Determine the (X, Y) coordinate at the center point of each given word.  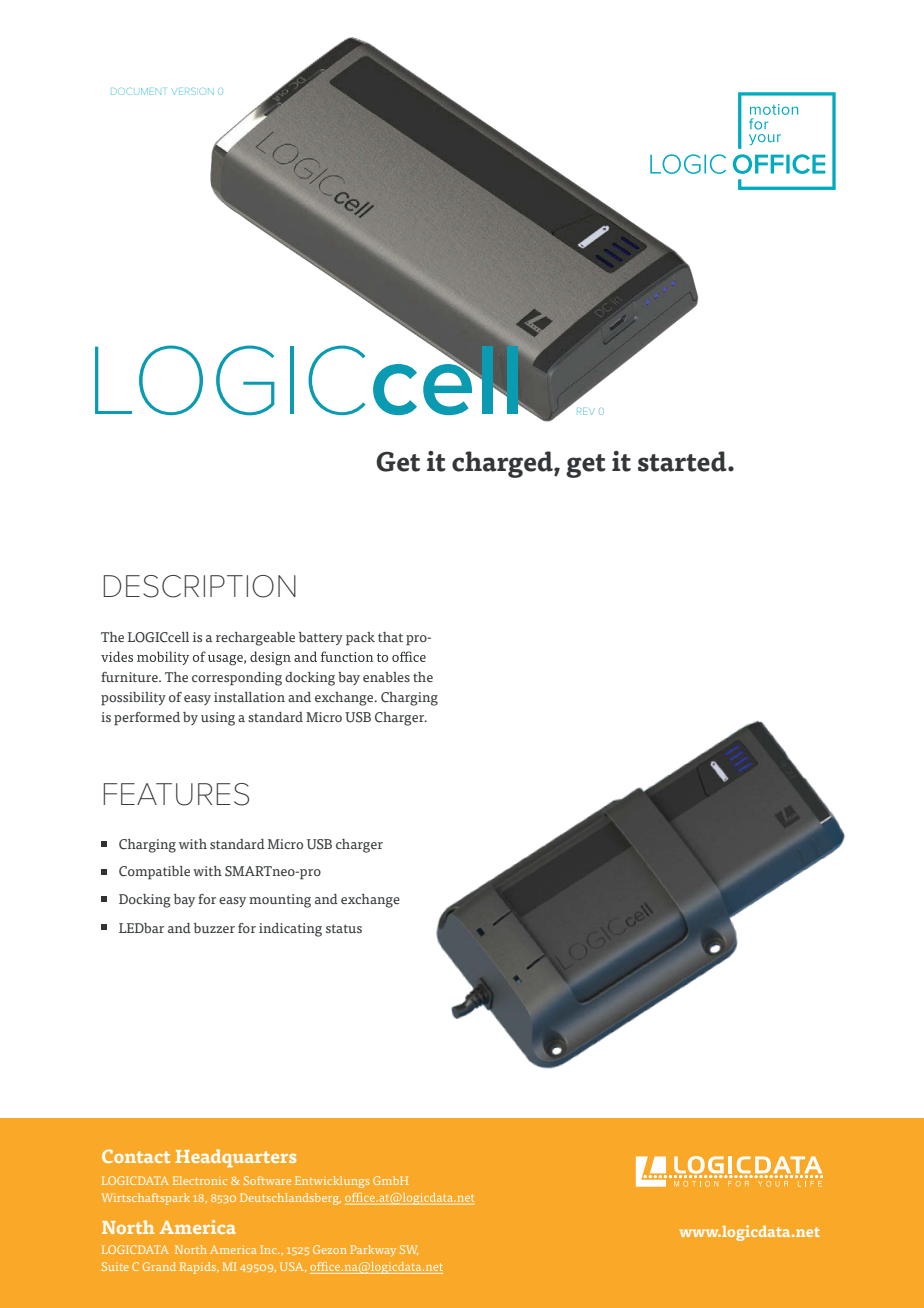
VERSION (194, 91)
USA (293, 1267)
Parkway (373, 1251)
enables (386, 677)
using (218, 719)
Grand (159, 1266)
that (390, 637)
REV (586, 411)
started (683, 461)
